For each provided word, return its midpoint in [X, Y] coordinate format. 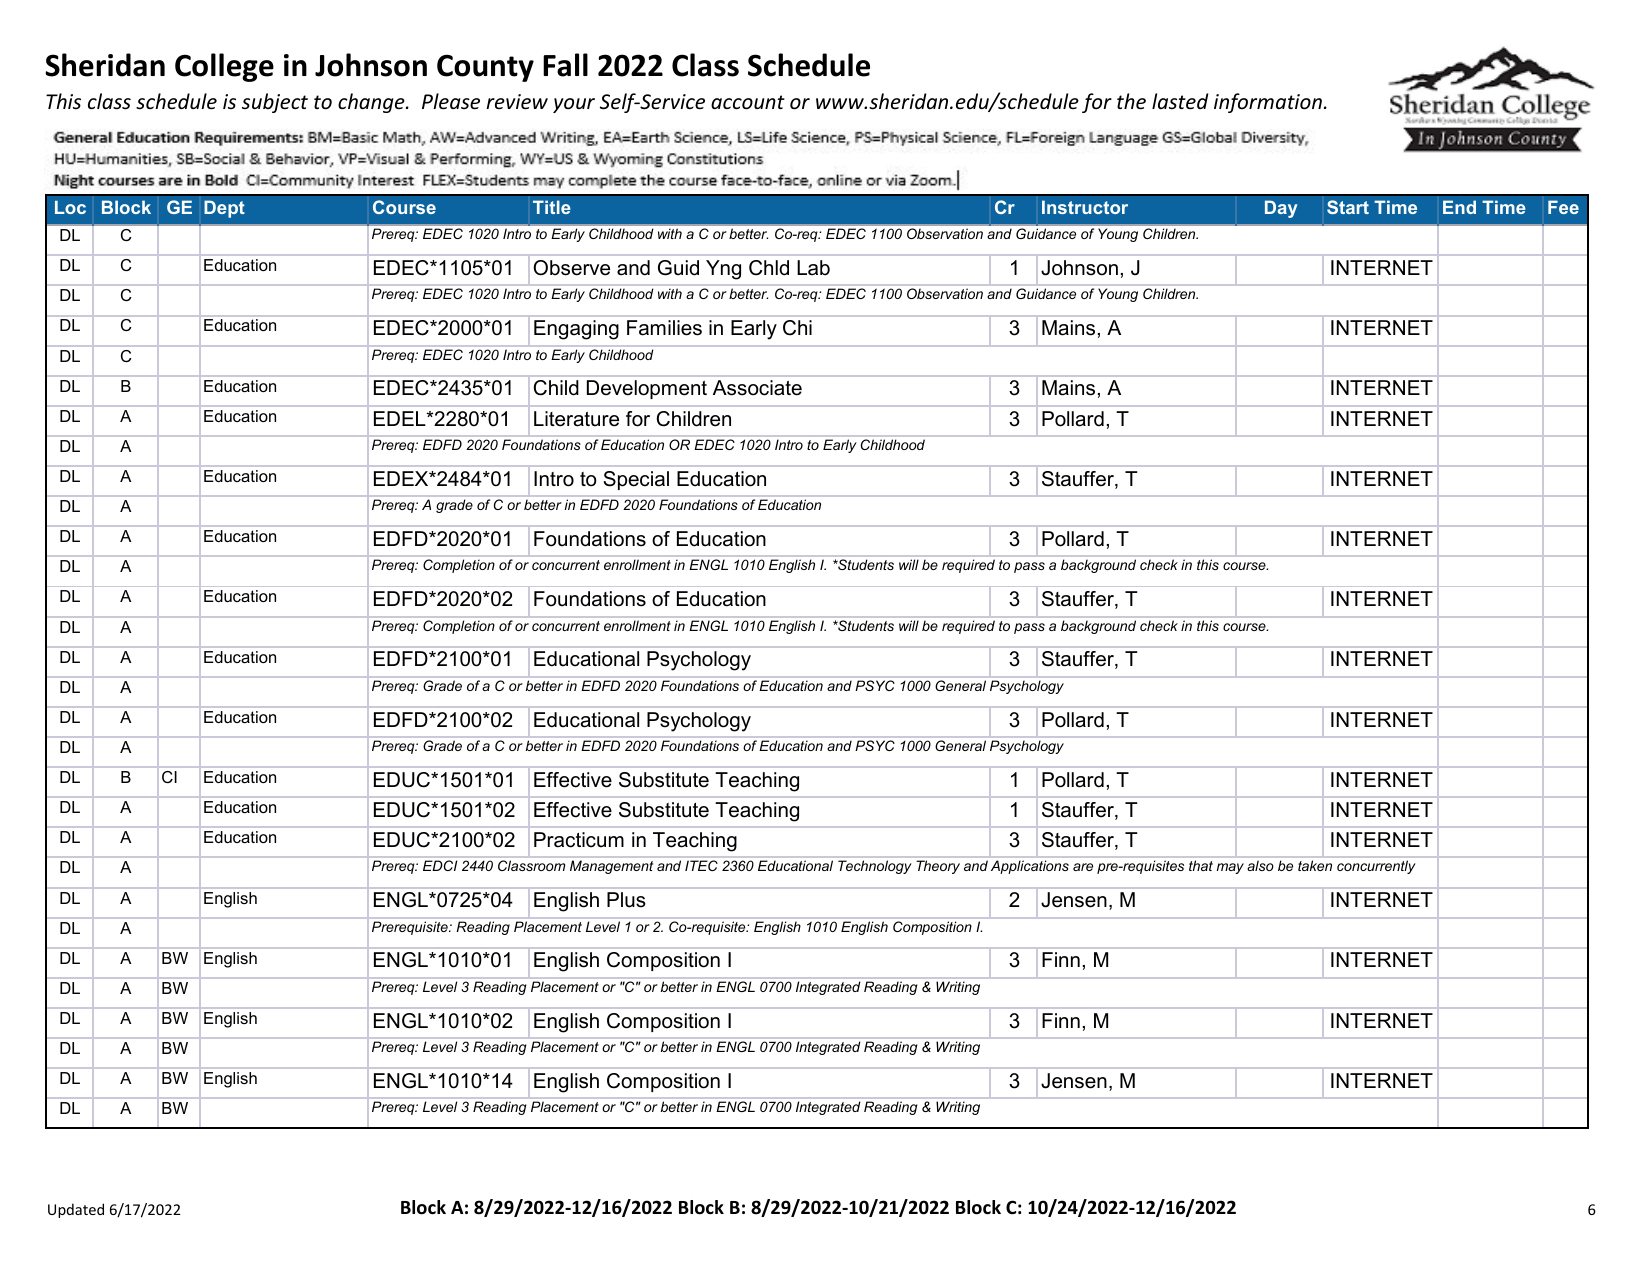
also [1260, 865]
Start [1348, 207]
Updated [76, 1210]
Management [611, 867]
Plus [626, 900]
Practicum [579, 840]
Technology [875, 867]
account [748, 102]
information [1268, 103]
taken [1315, 865]
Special [636, 480]
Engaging [576, 330]
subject [275, 103]
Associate [757, 388]
